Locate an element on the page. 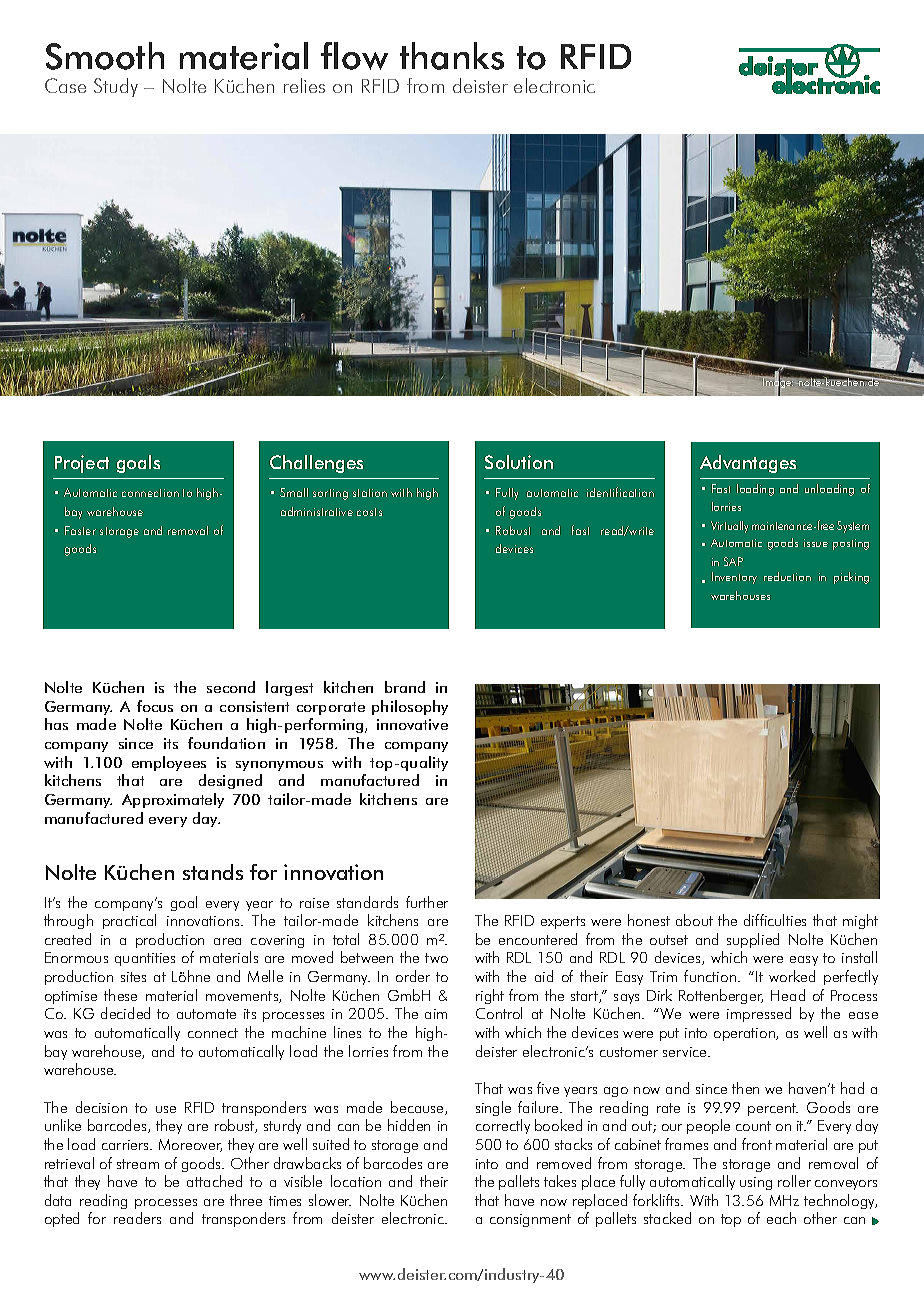  consignment is located at coordinates (530, 1220).
